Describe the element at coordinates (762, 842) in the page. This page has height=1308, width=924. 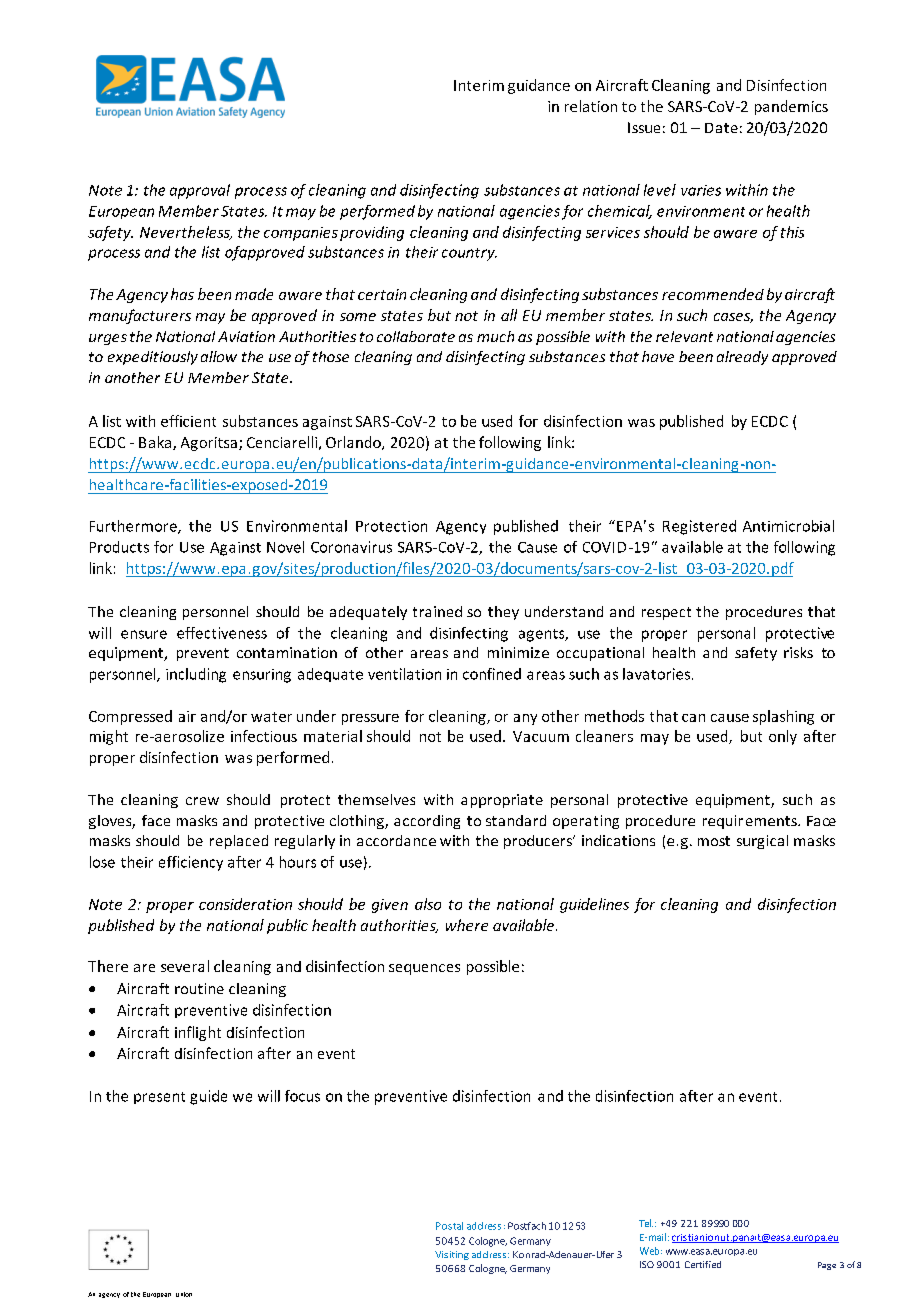
I see `surgical` at that location.
